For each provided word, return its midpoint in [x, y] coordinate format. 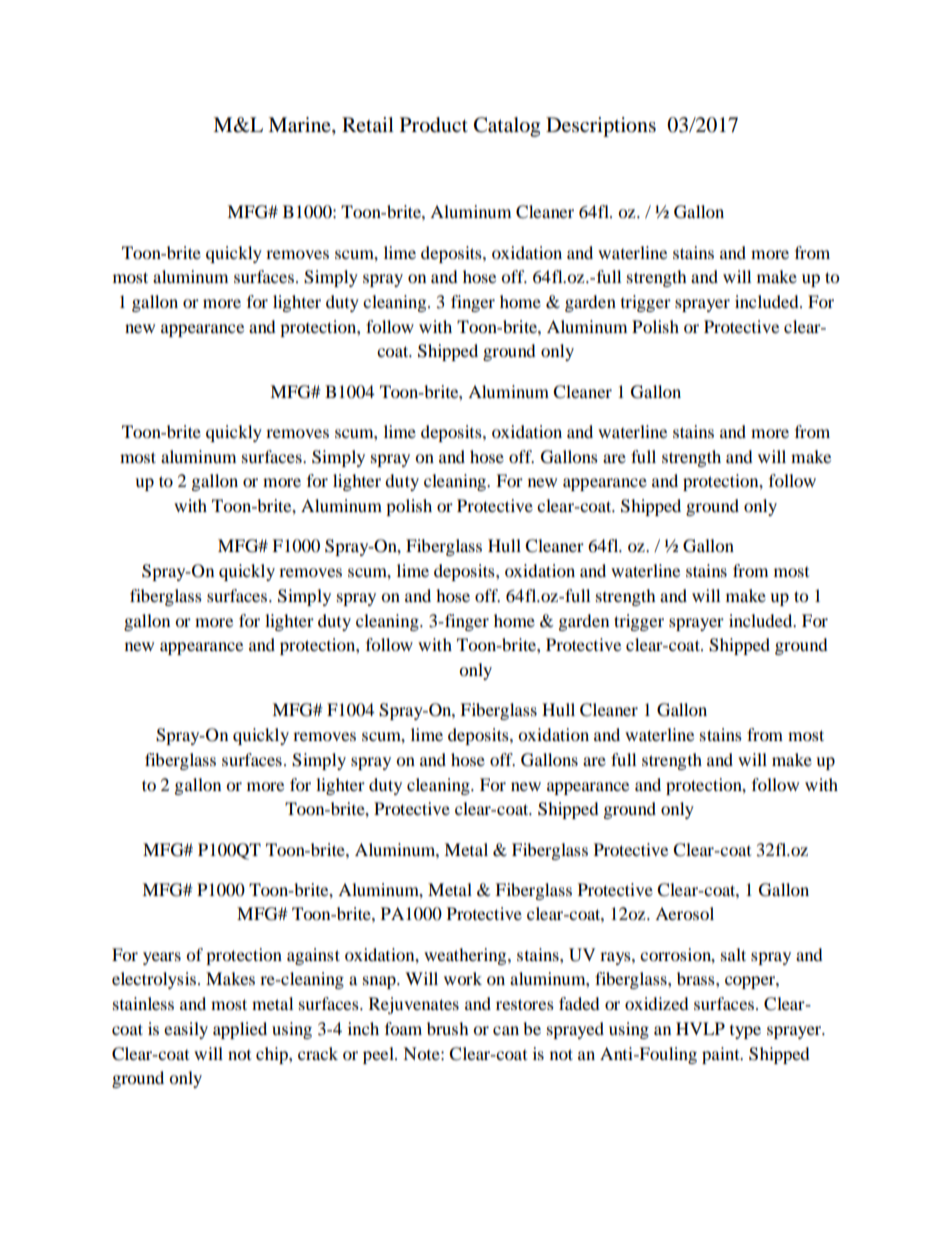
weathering [466, 956]
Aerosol [684, 913]
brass [697, 978]
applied [240, 1030]
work [463, 978]
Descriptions [601, 127]
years [162, 958]
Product [434, 125]
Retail [368, 124]
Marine [300, 126]
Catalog [507, 127]
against [313, 956]
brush [448, 1028]
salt [733, 954]
